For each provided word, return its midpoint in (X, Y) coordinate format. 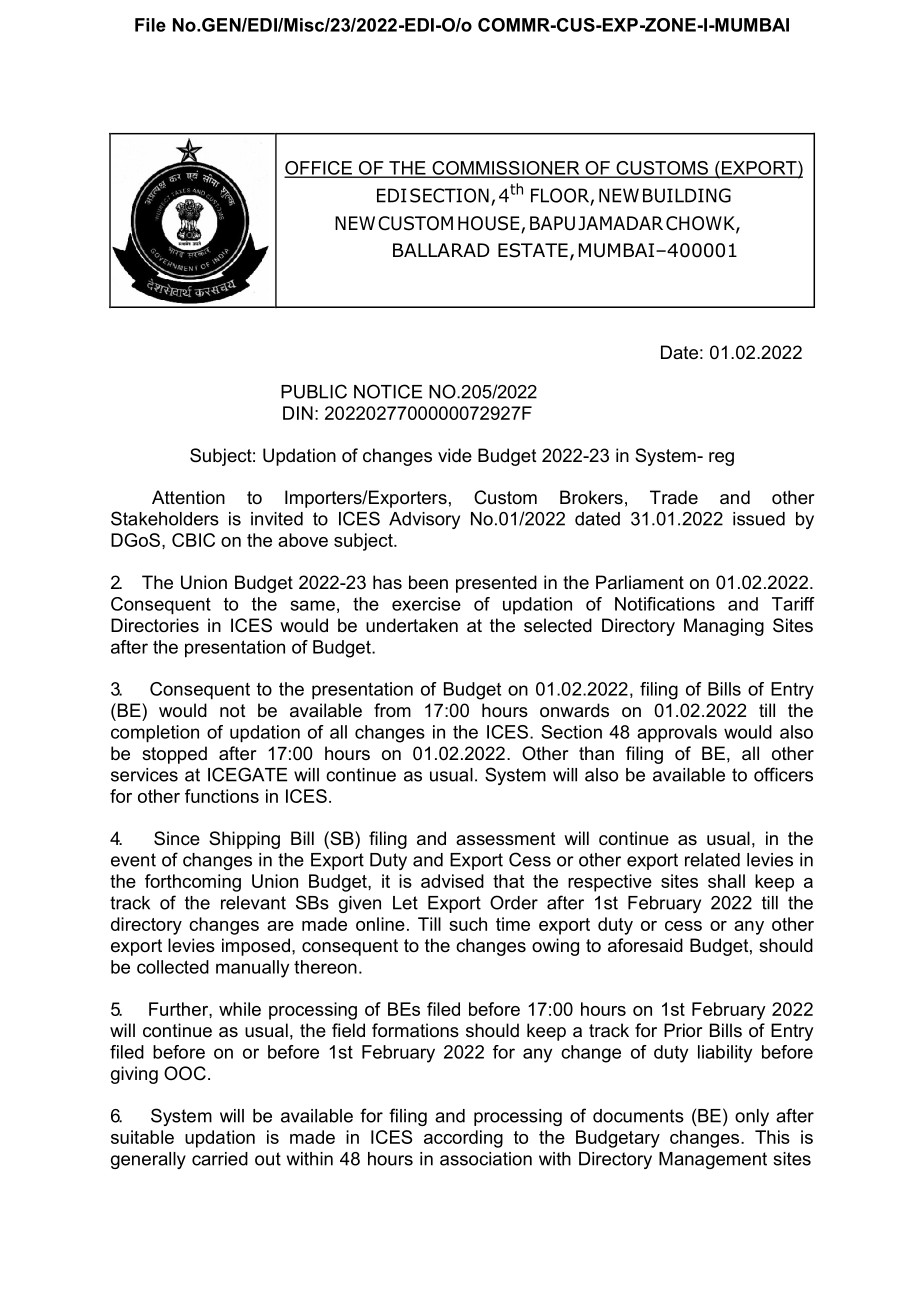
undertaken (412, 625)
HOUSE (490, 224)
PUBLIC (314, 391)
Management (713, 1160)
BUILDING (687, 195)
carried (220, 1159)
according (463, 1139)
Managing (724, 627)
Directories (155, 625)
